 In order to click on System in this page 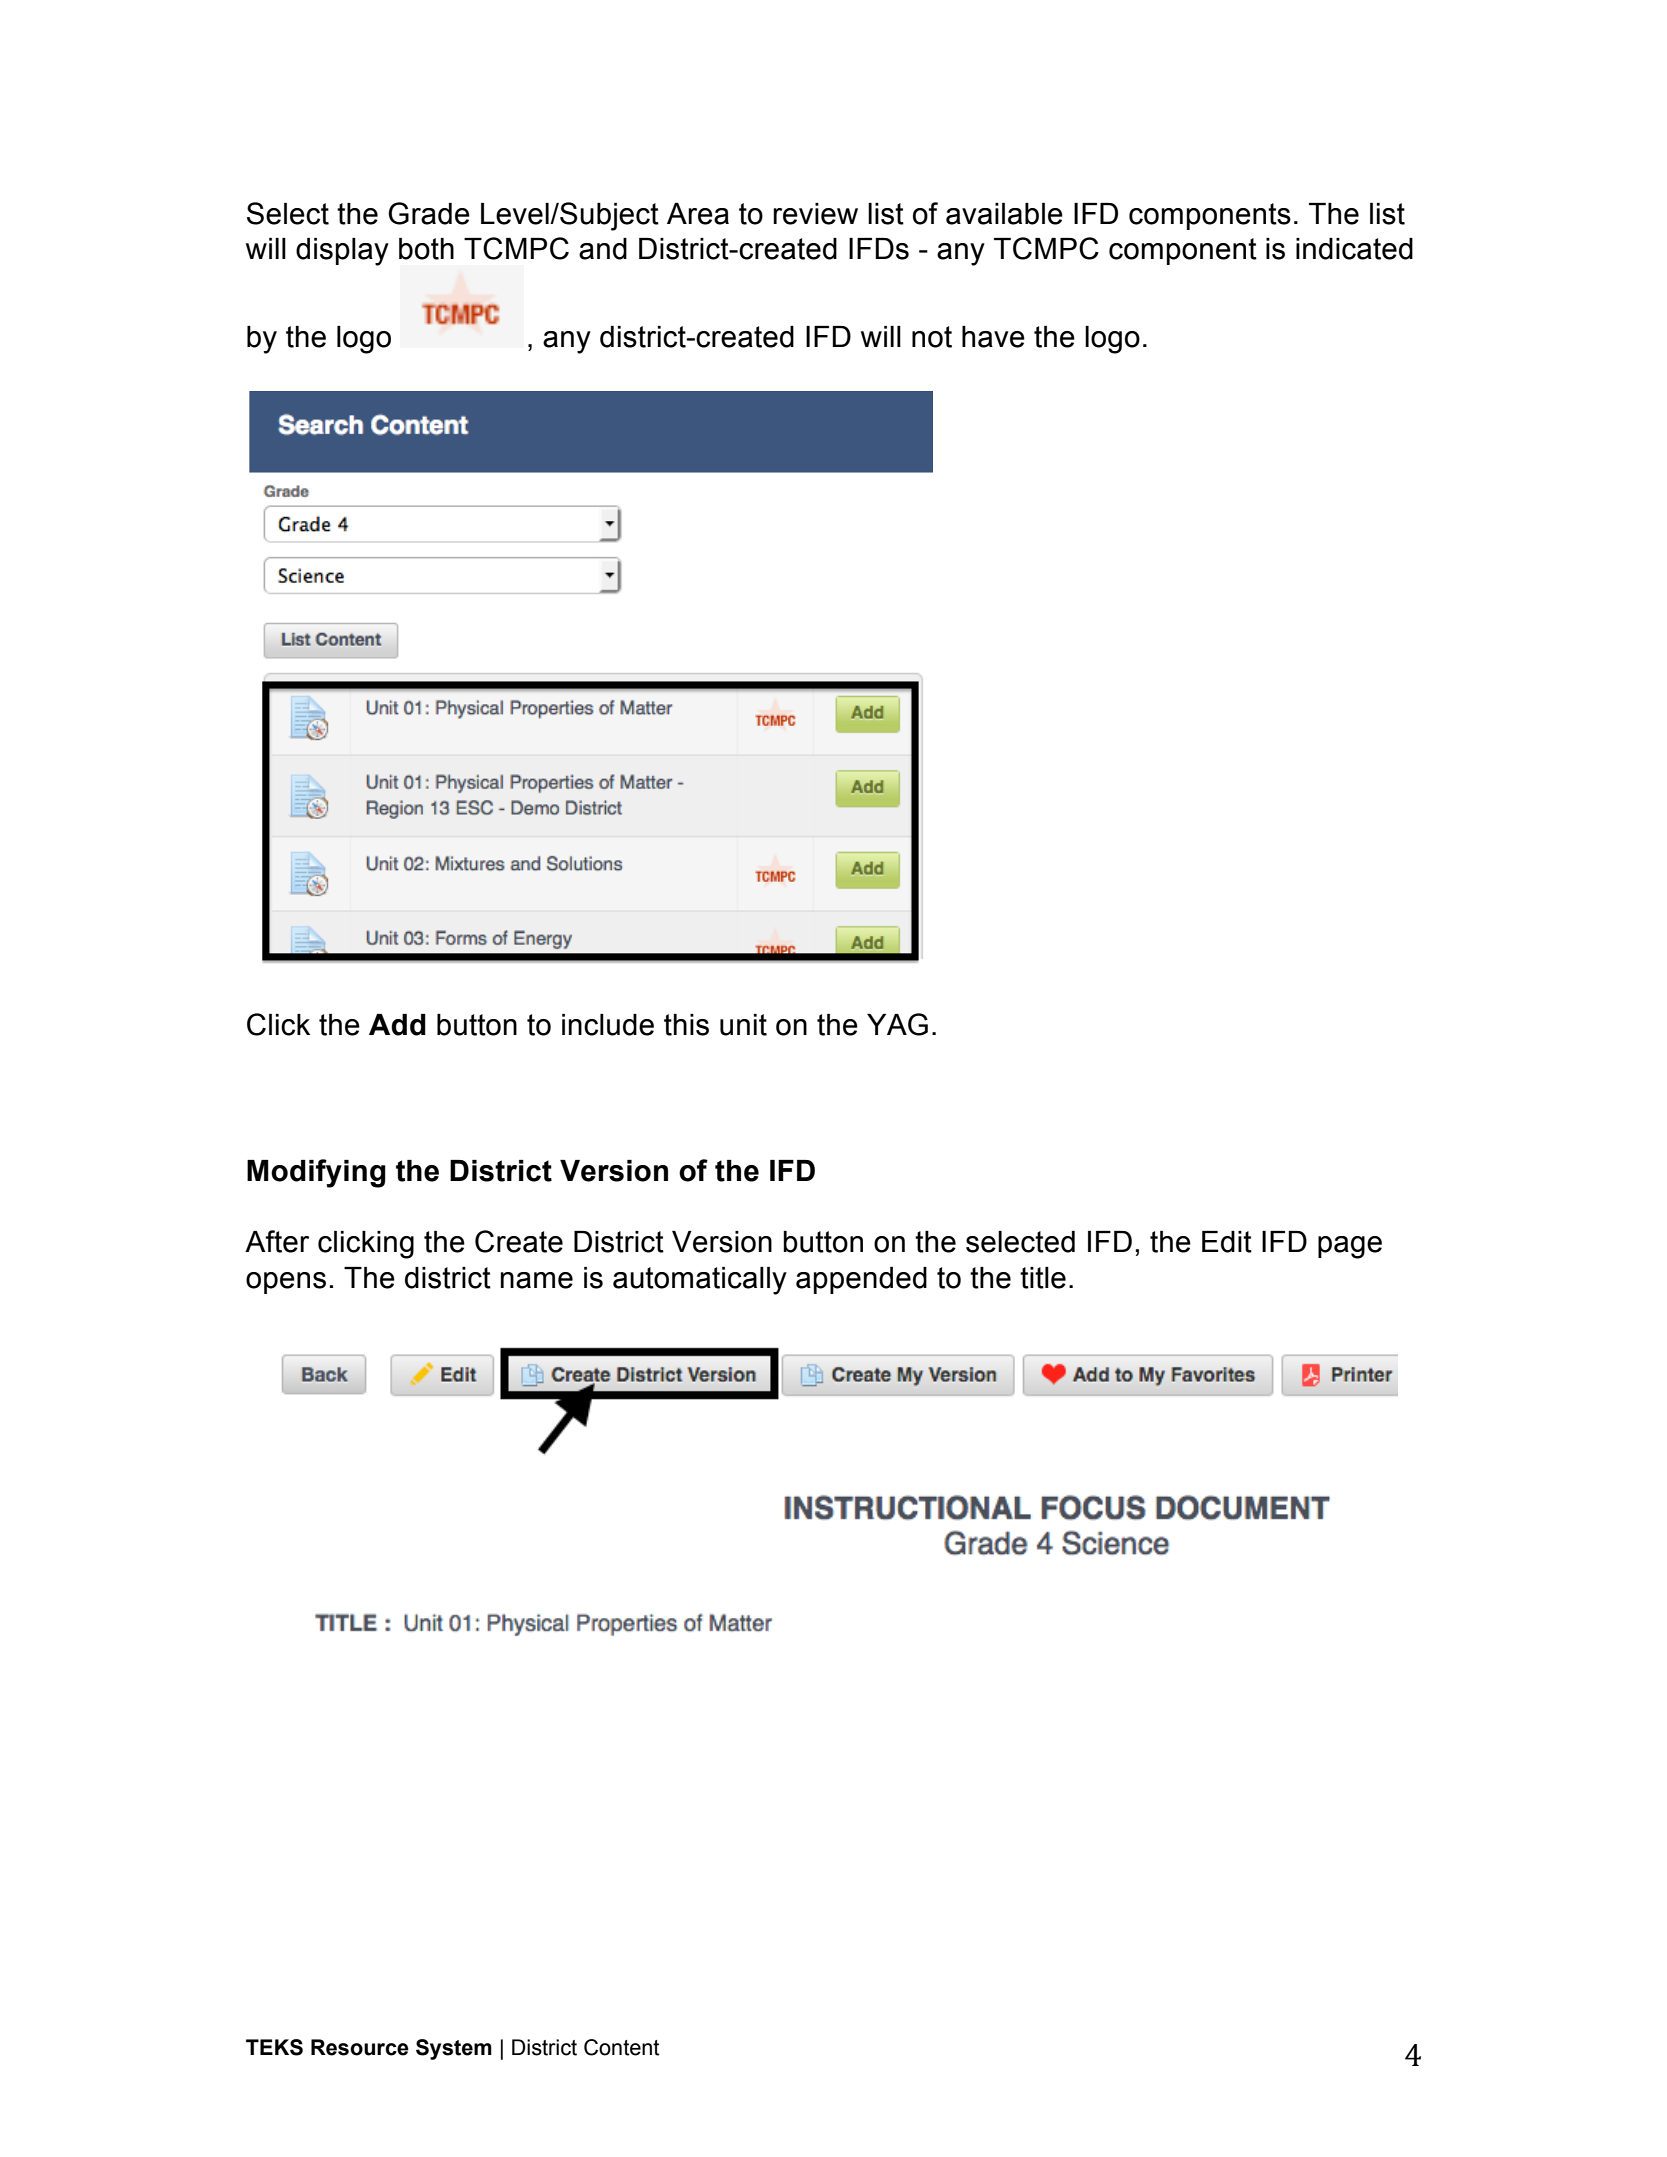, I will do `click(454, 2049)`.
